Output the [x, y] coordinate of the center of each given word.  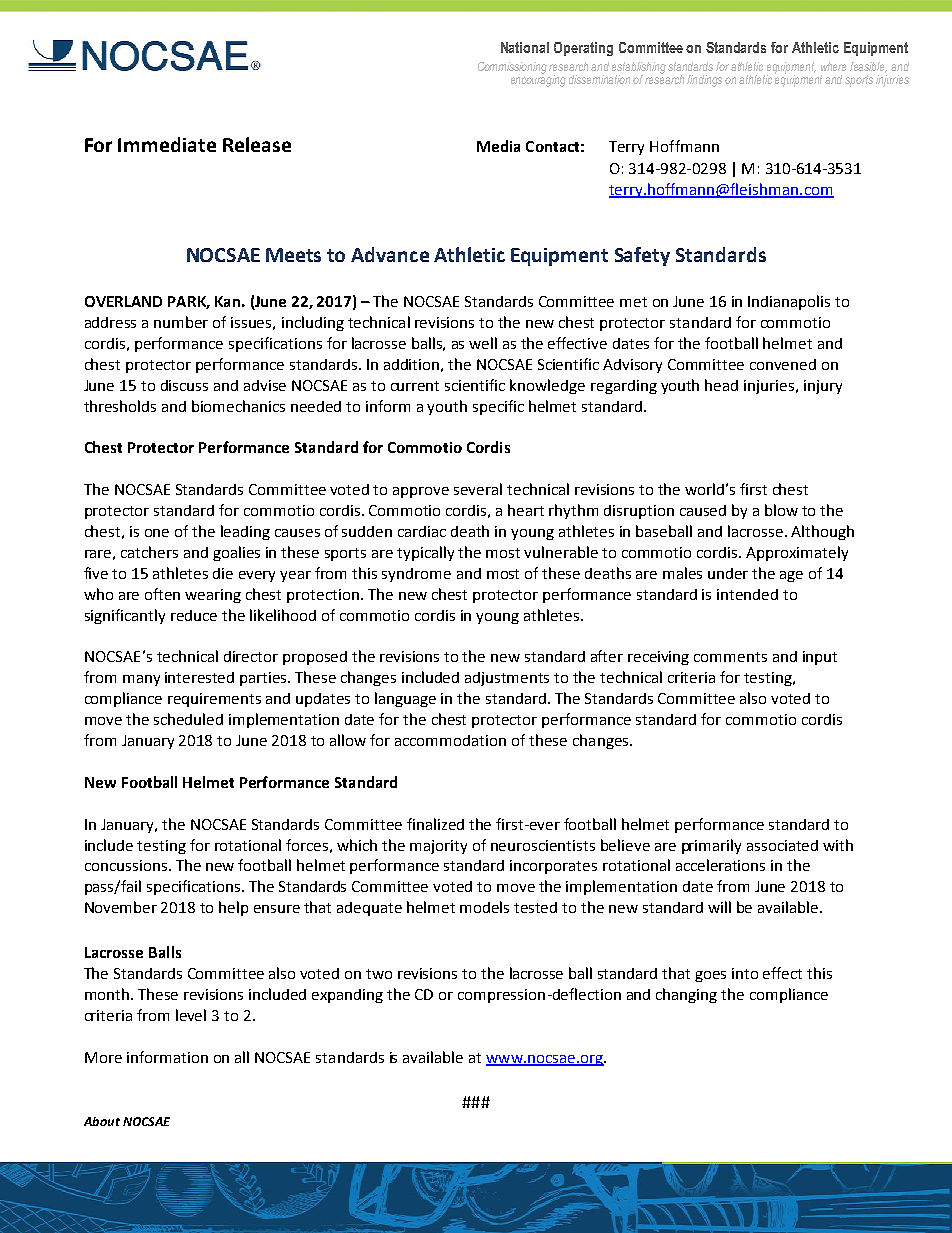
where [833, 66]
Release [257, 144]
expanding [347, 996]
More [103, 1057]
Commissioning [512, 68]
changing [686, 995]
